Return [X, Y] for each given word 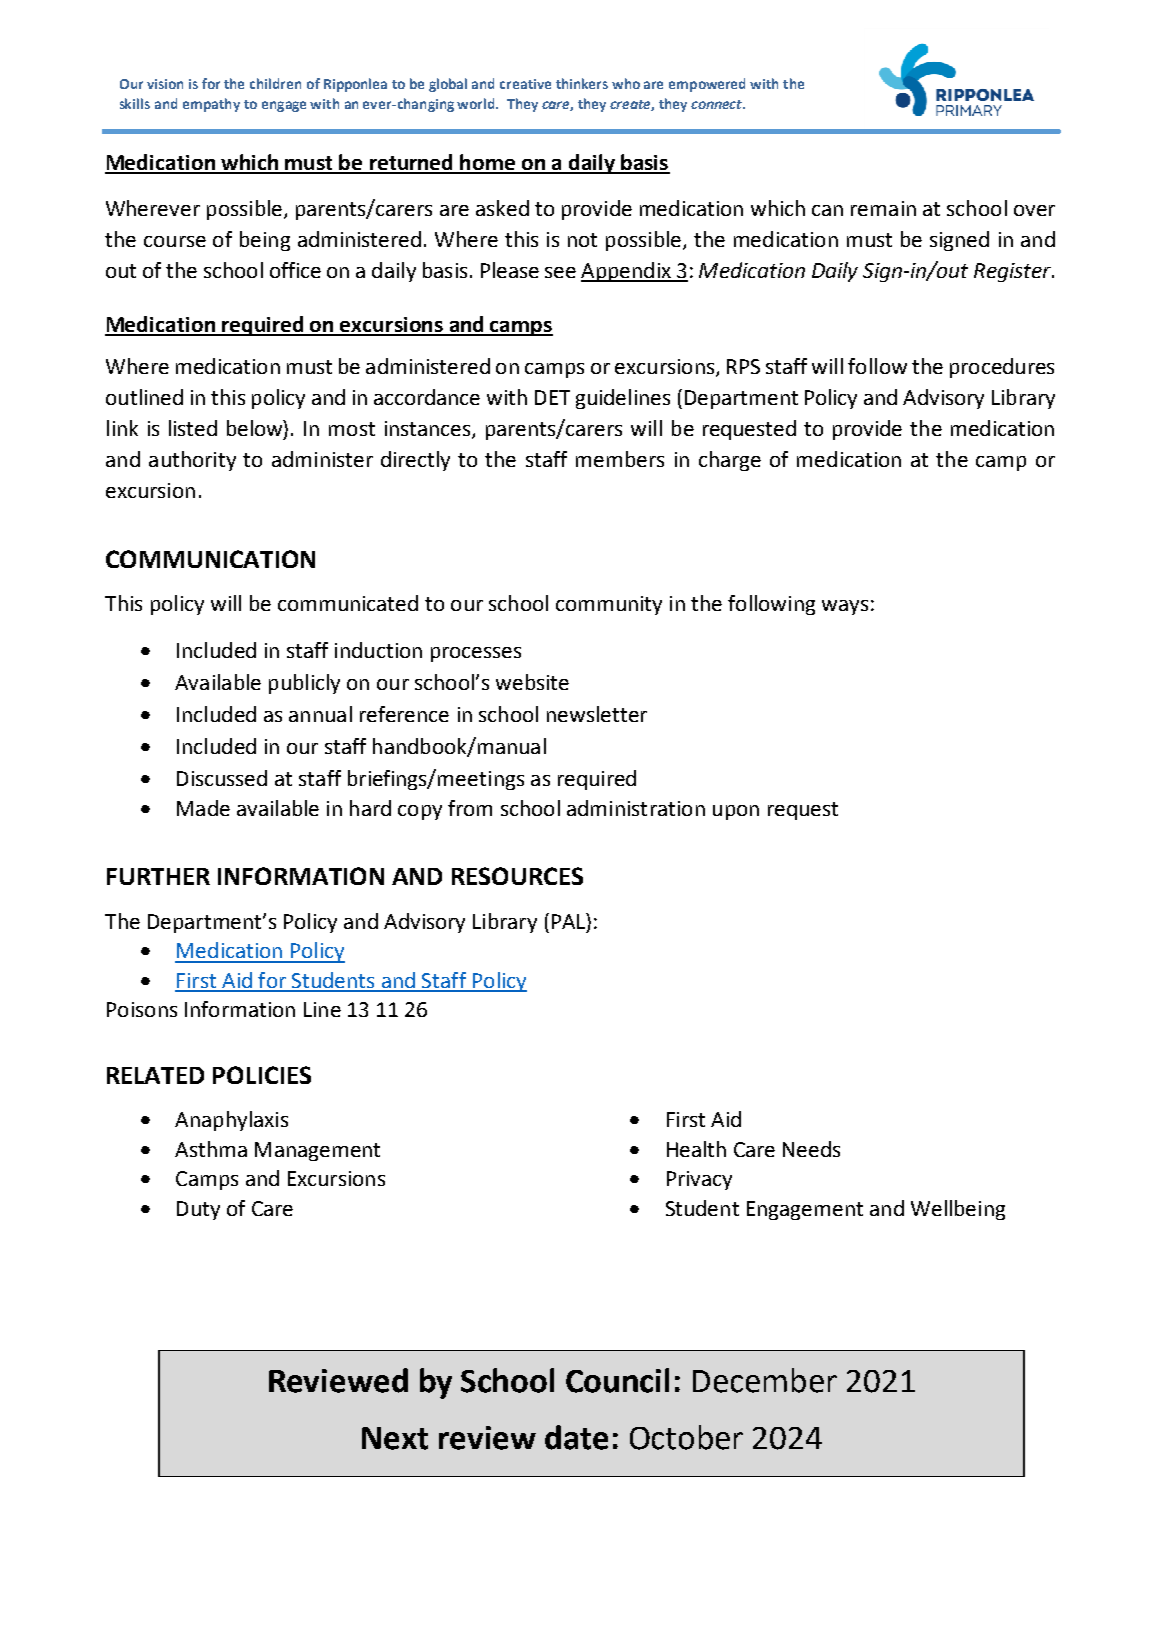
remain [883, 208]
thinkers [582, 83]
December [765, 1380]
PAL [569, 921]
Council [617, 1380]
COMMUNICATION [210, 559]
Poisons [142, 1009]
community [609, 605]
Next [395, 1438]
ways [845, 607]
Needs [811, 1149]
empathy [211, 105]
